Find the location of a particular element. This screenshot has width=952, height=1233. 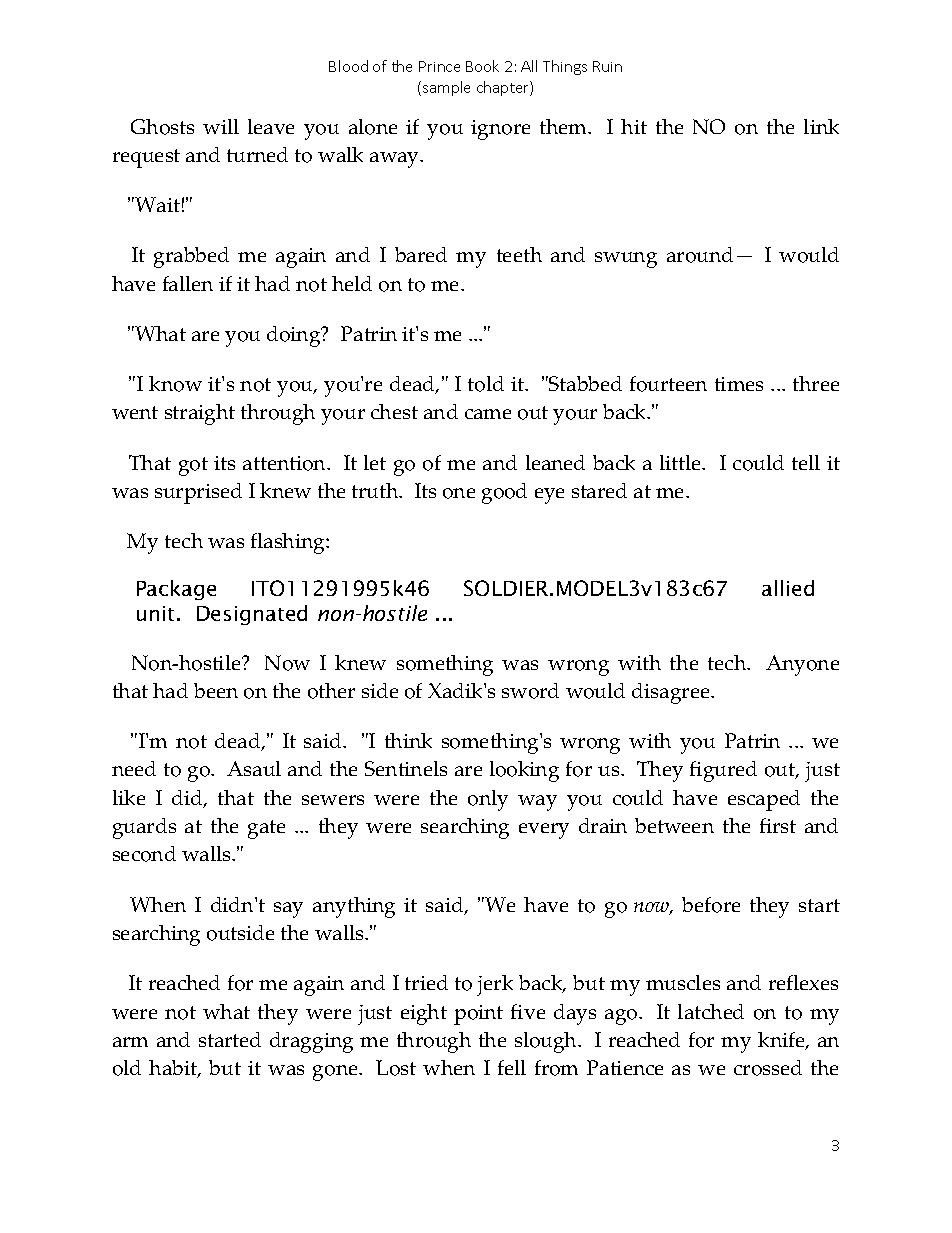

will is located at coordinates (221, 126).
